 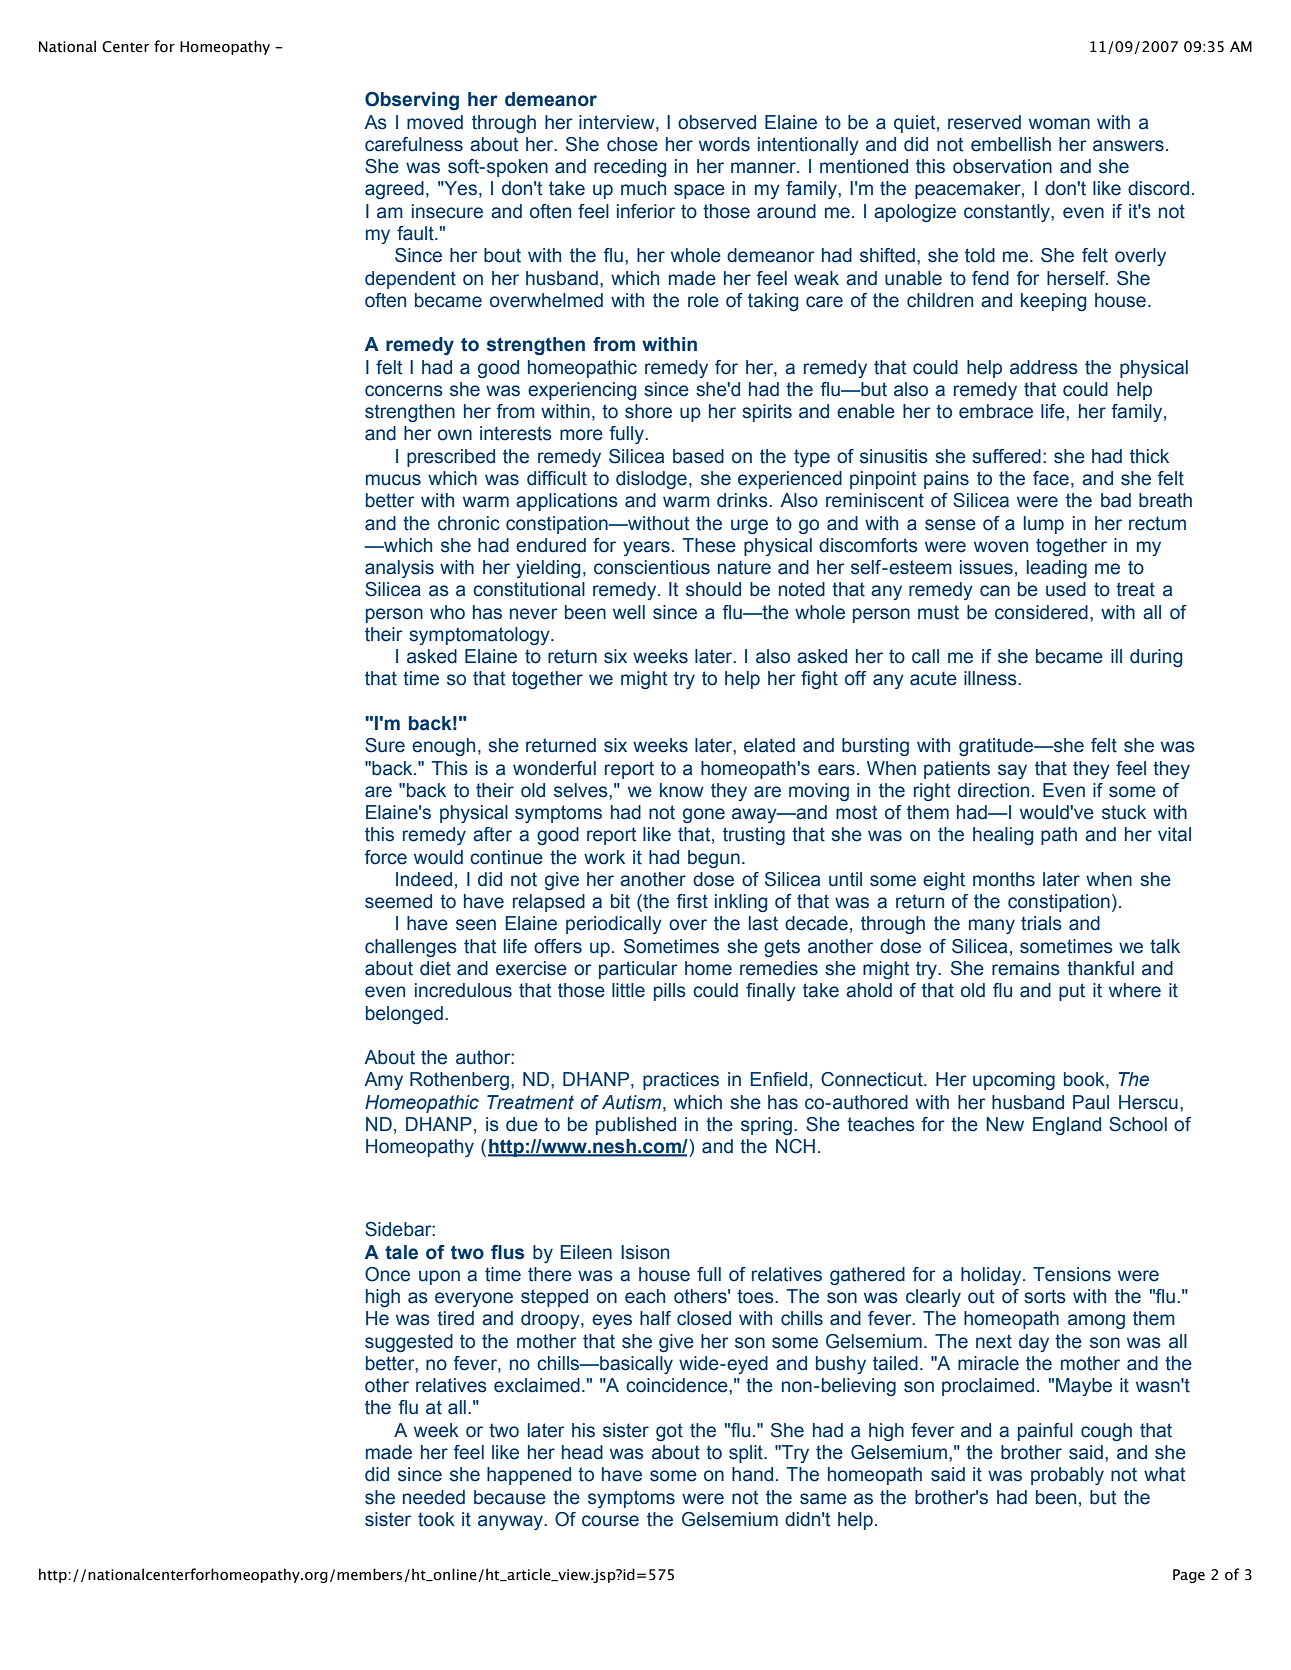 What do you see at coordinates (1128, 146) in the image?
I see `answers` at bounding box center [1128, 146].
